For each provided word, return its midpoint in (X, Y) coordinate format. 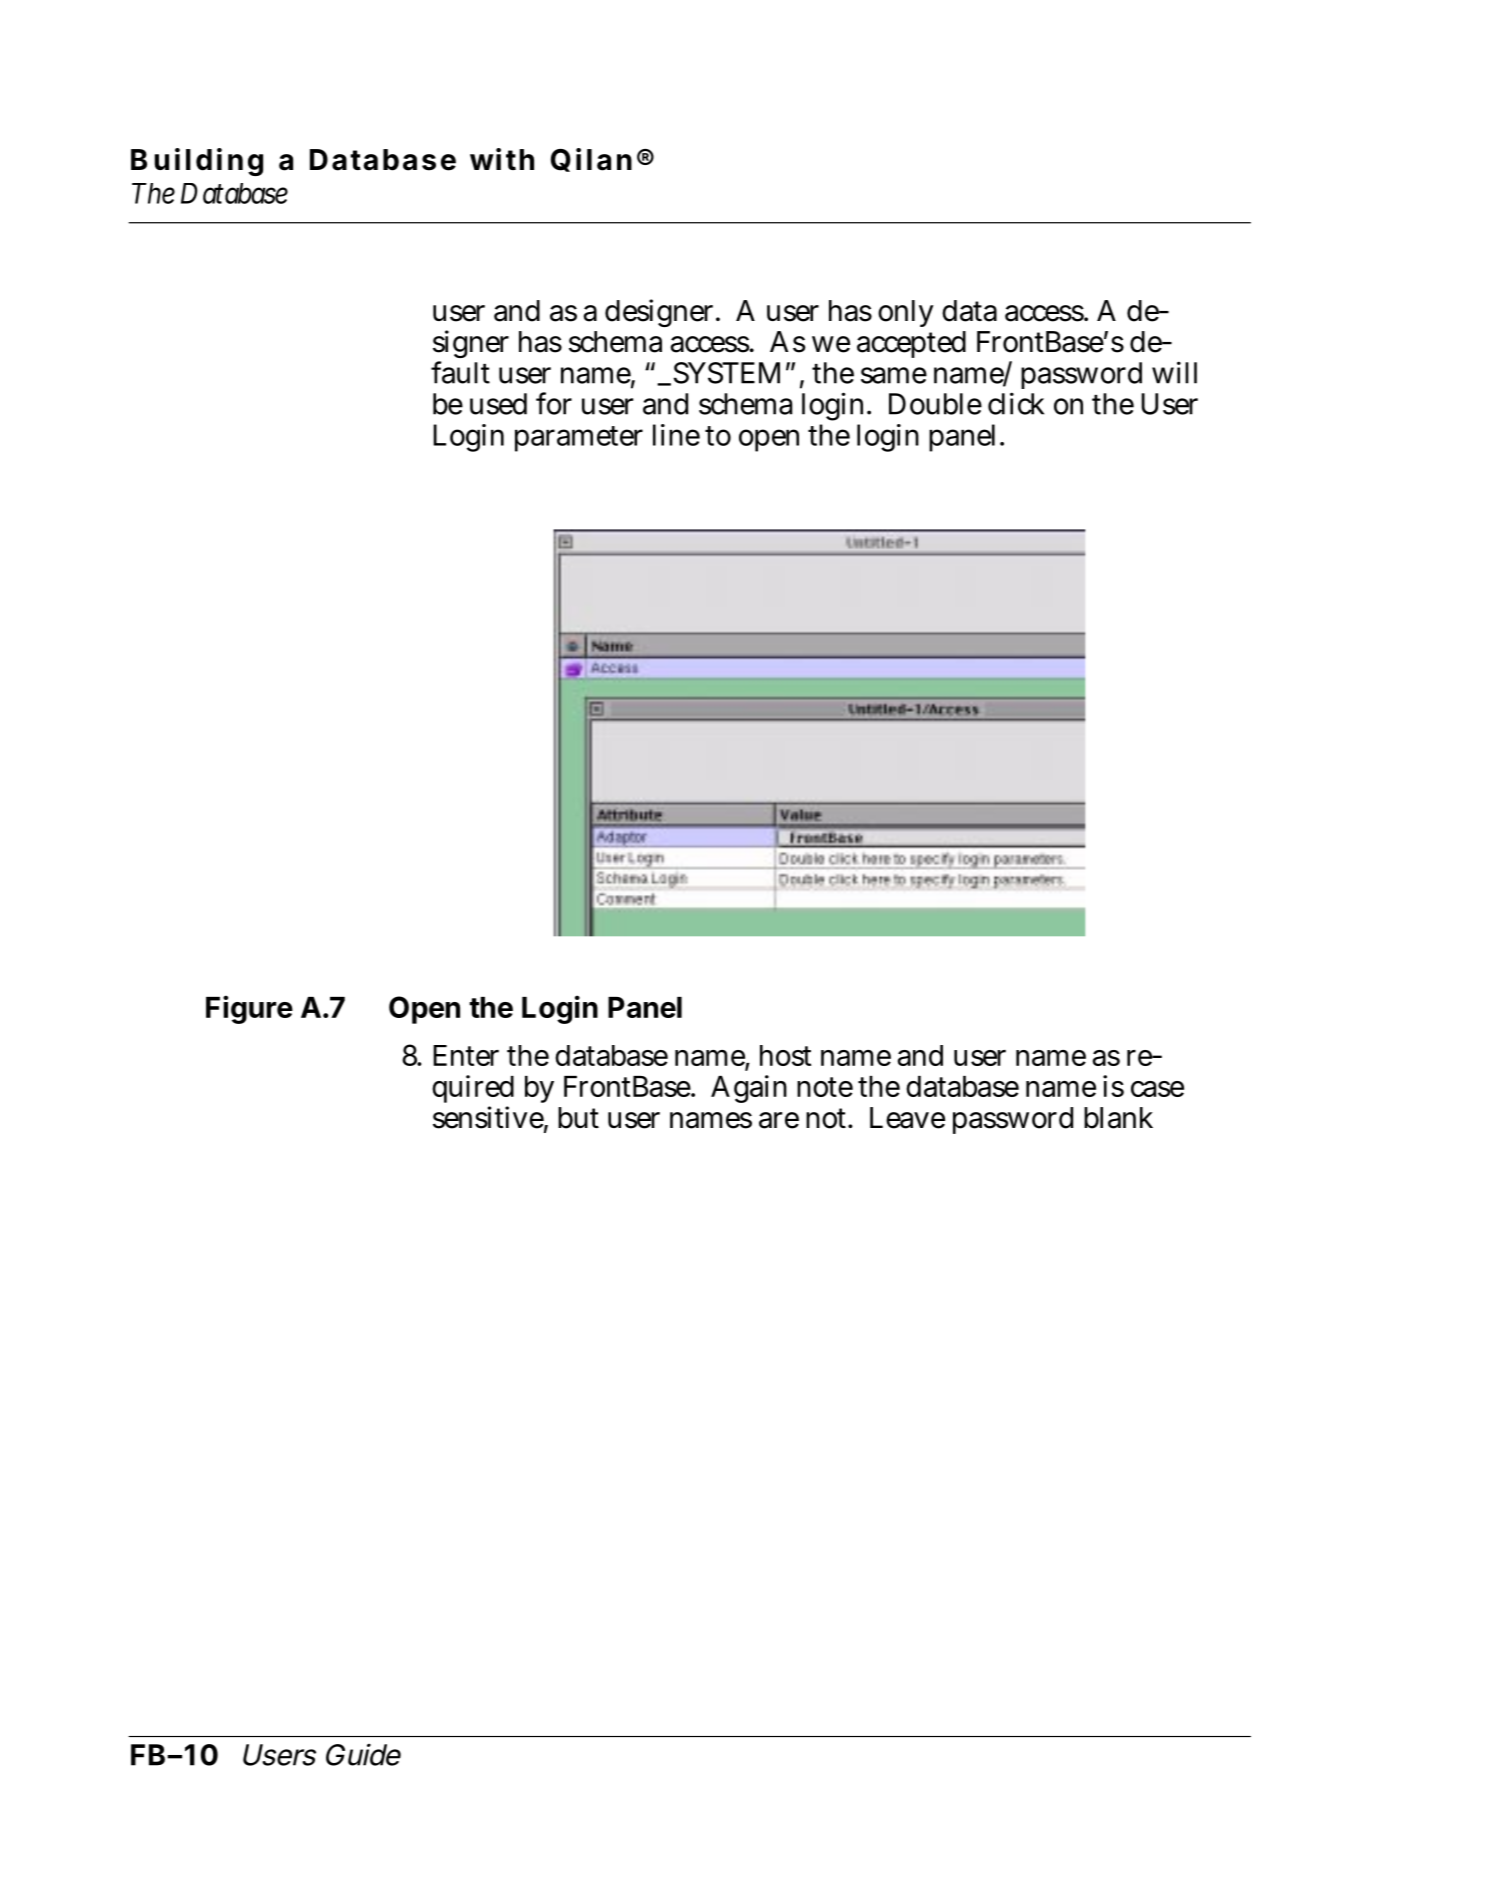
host (785, 1055)
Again (749, 1089)
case (1157, 1089)
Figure (249, 1009)
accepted (911, 344)
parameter (579, 439)
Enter (466, 1055)
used (498, 404)
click (1016, 403)
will (1174, 372)
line (676, 435)
